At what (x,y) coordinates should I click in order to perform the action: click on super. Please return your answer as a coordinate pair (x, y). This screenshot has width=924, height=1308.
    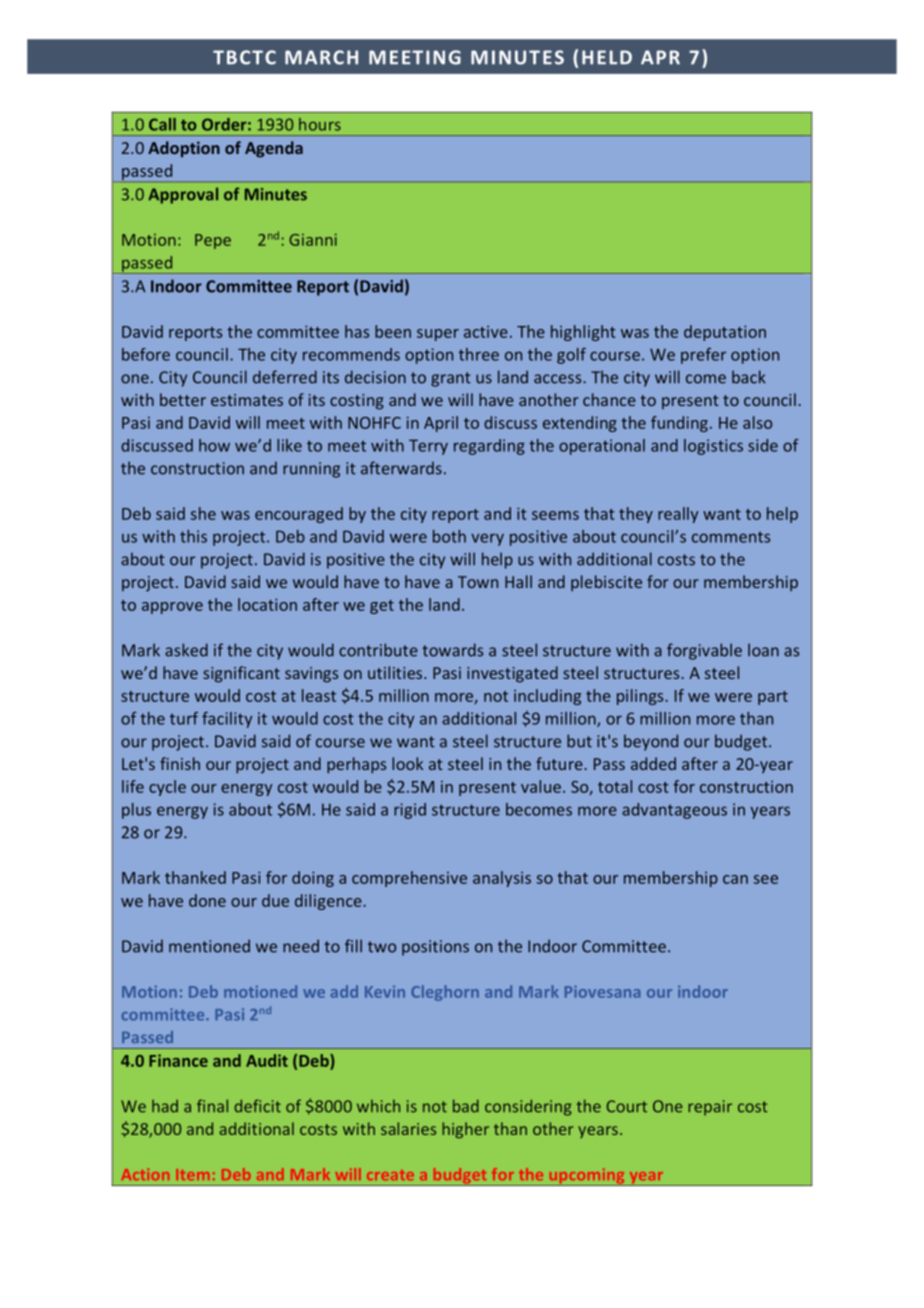
    Looking at the image, I should click on (438, 335).
